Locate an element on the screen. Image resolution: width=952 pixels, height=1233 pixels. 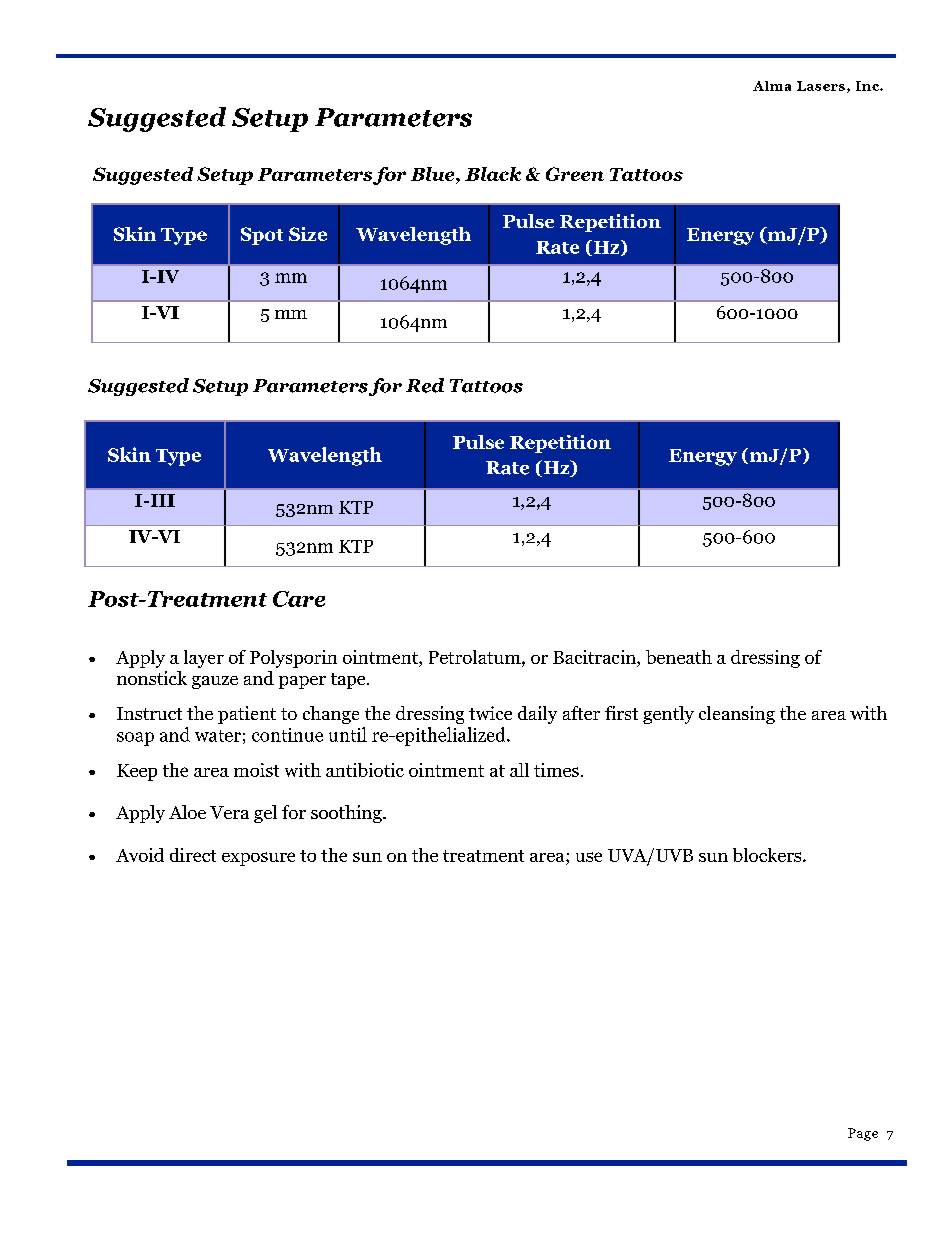
Page is located at coordinates (863, 1134).
